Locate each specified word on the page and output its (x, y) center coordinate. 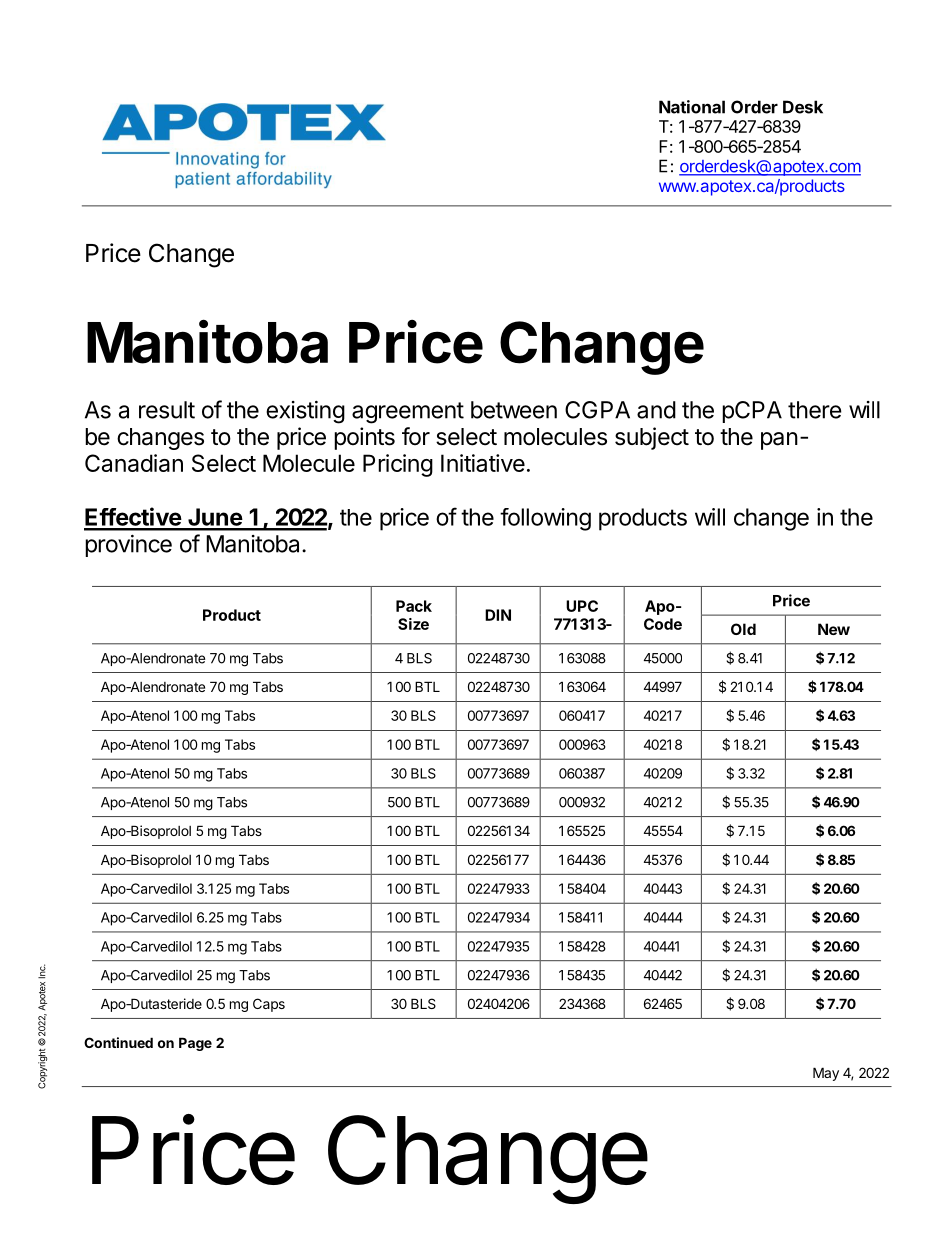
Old (743, 629)
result (167, 410)
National (692, 107)
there (815, 410)
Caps (269, 1005)
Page (195, 1044)
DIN (498, 615)
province (128, 546)
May (826, 1074)
